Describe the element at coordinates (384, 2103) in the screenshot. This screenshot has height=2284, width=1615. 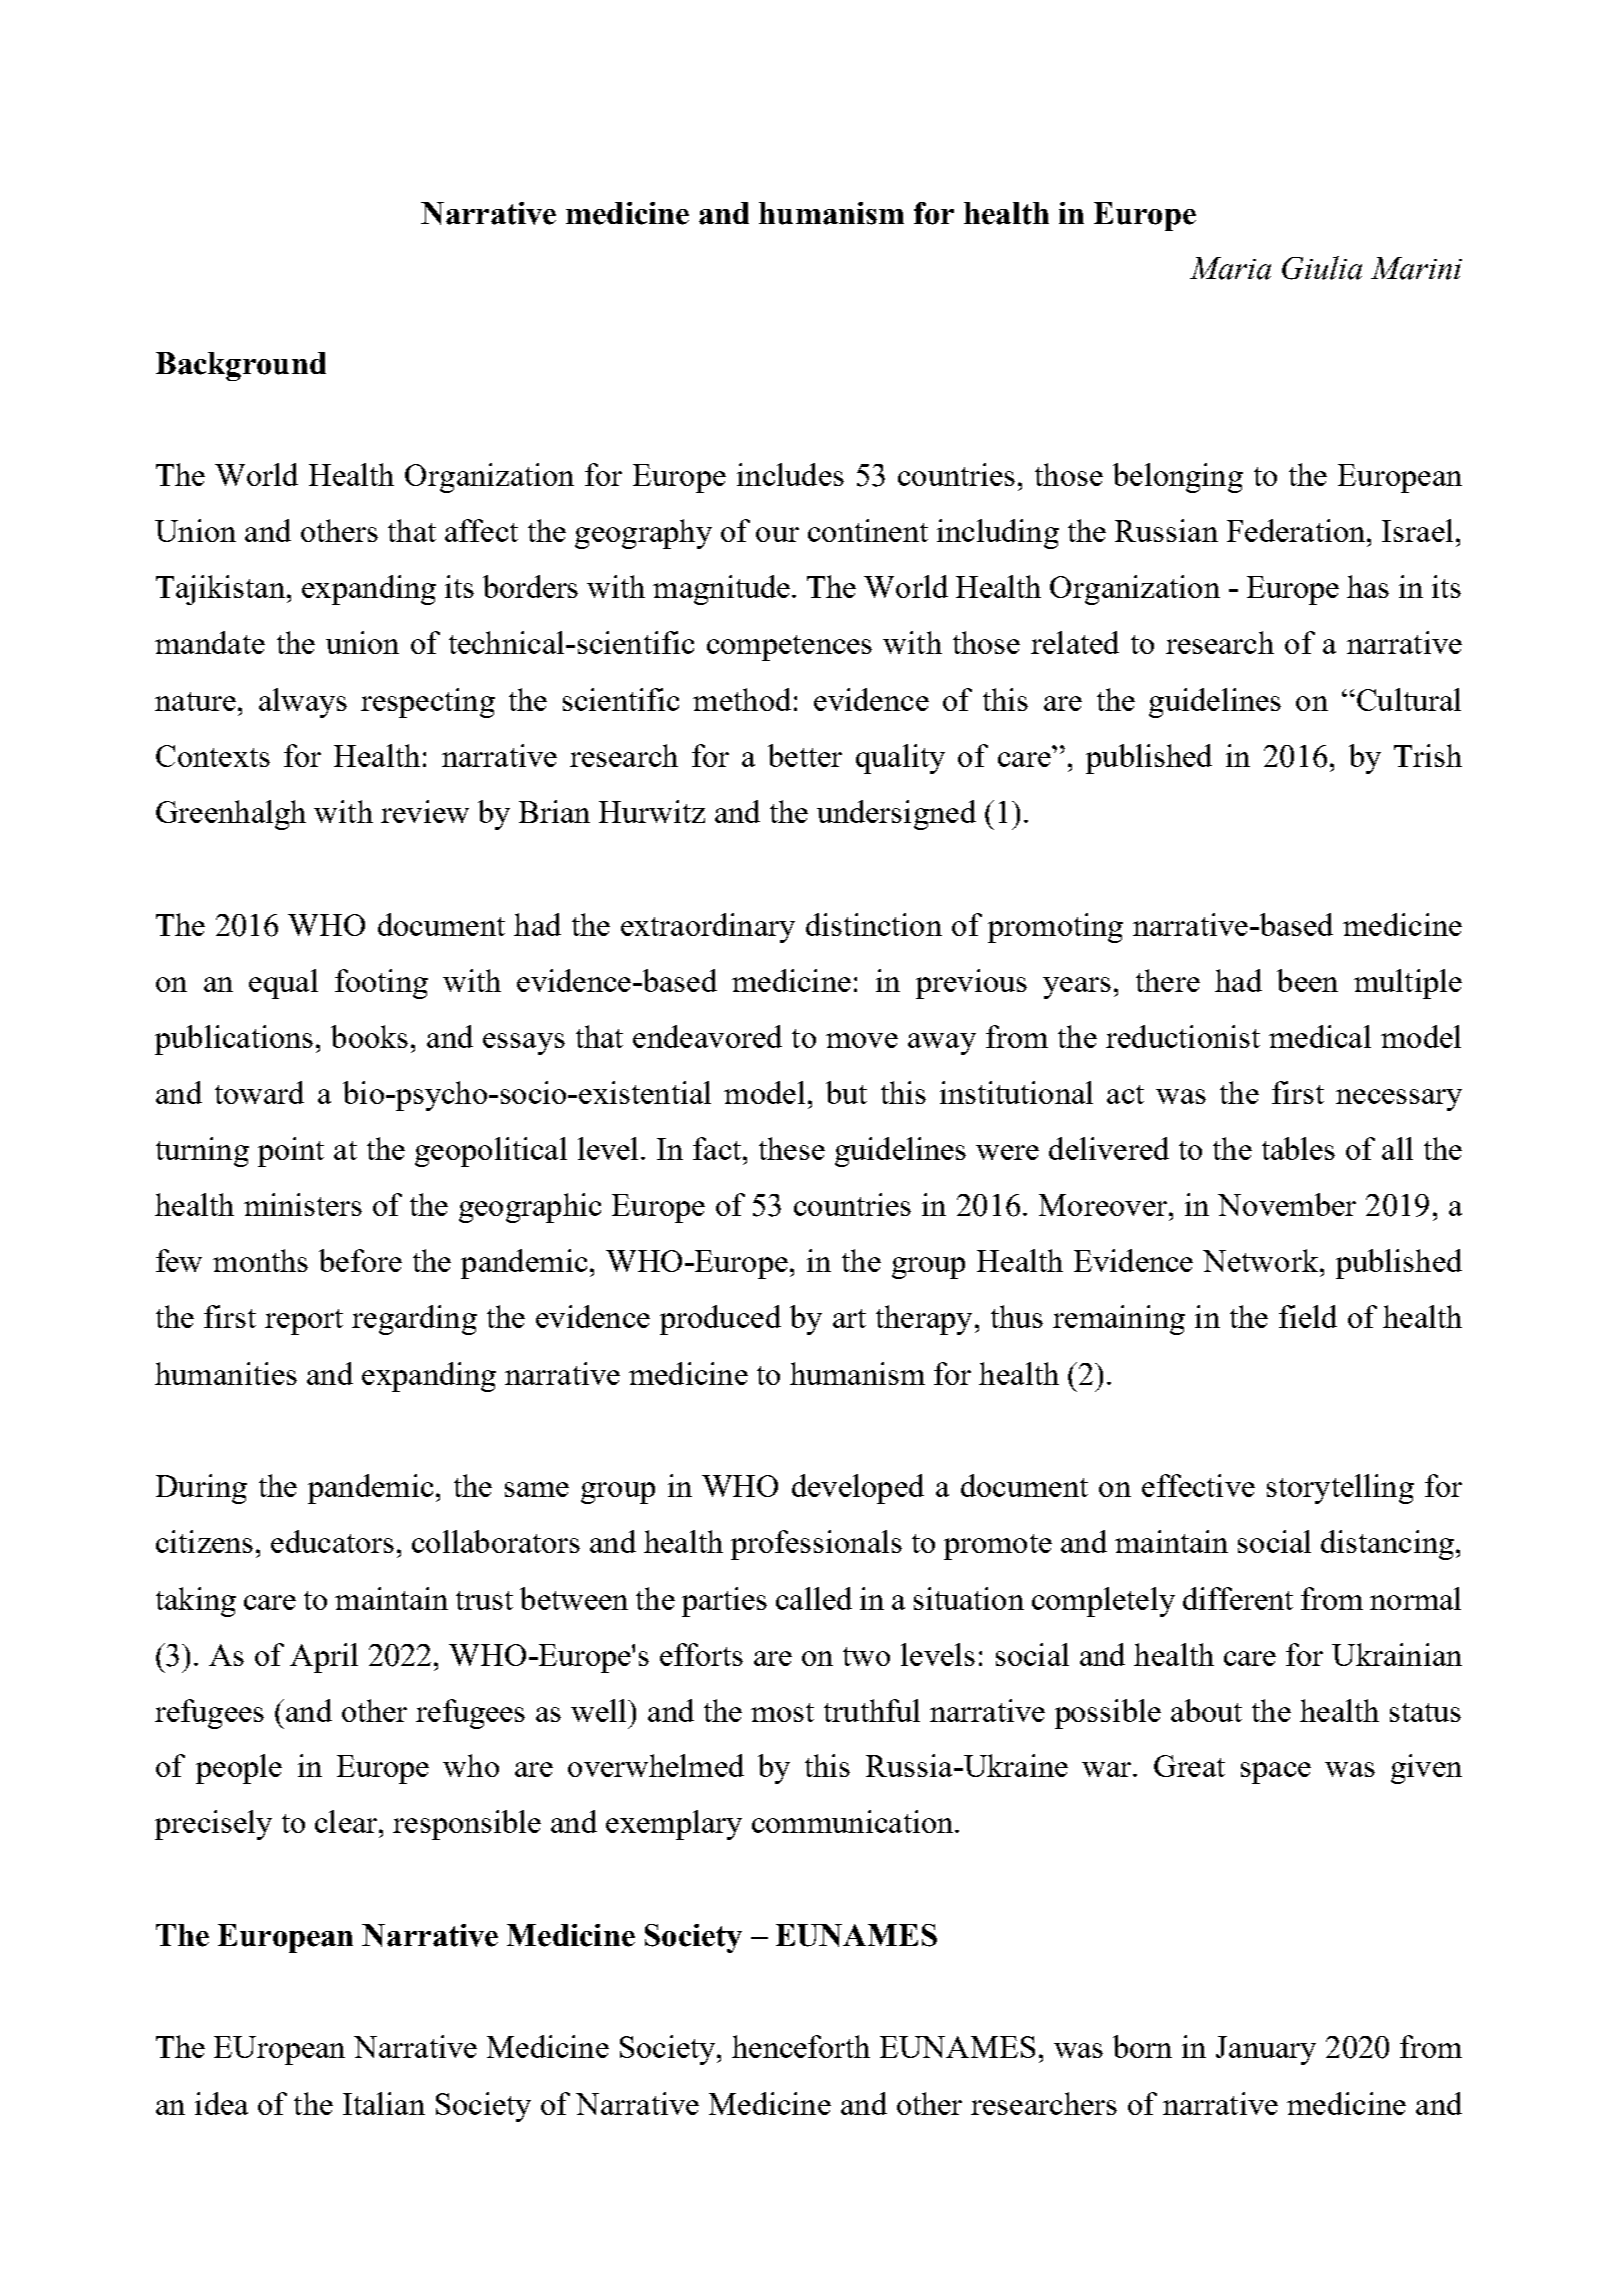
I see `Italian` at that location.
